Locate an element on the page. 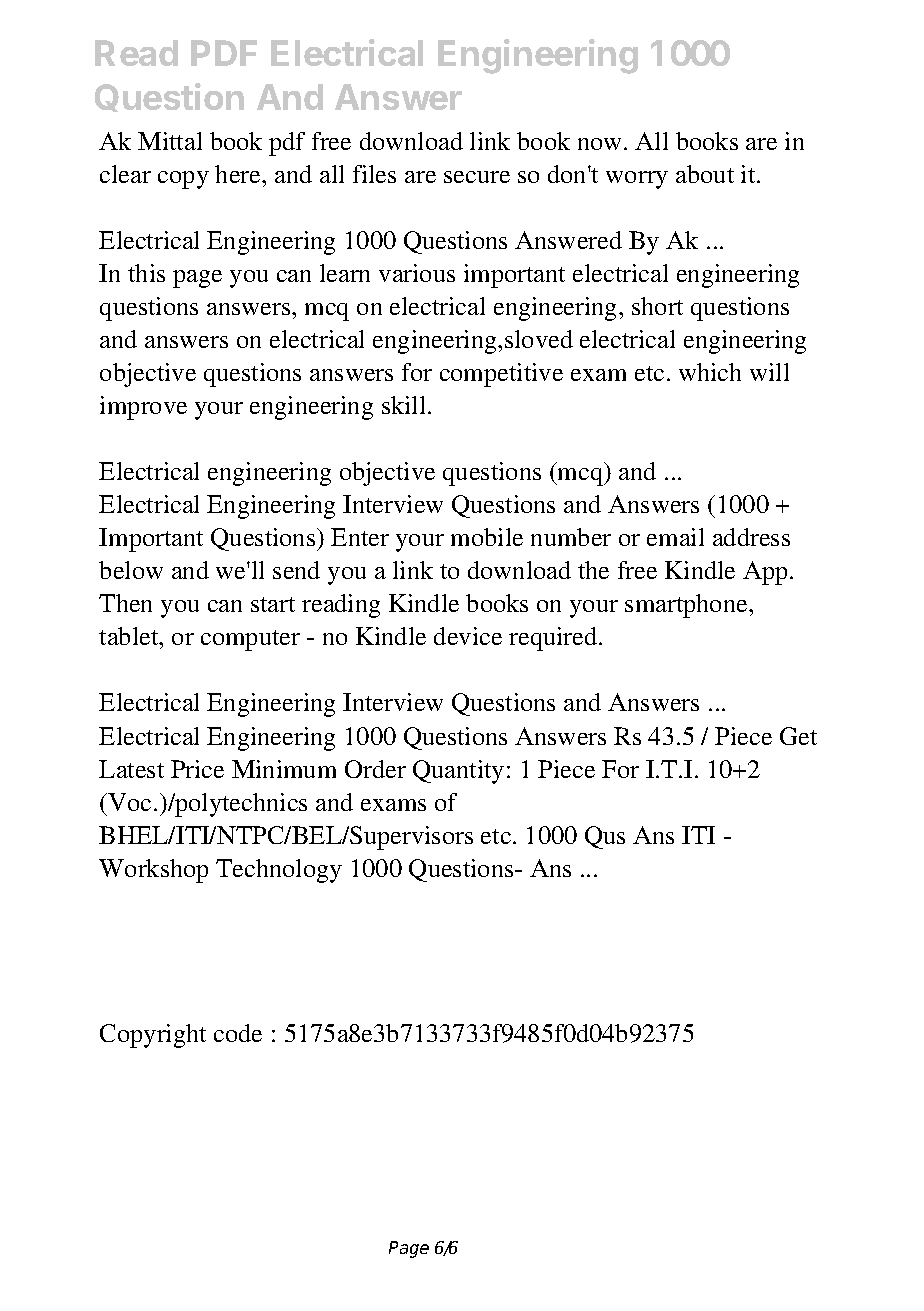 Image resolution: width=924 pixels, height=1311 pixels. about is located at coordinates (705, 174).
